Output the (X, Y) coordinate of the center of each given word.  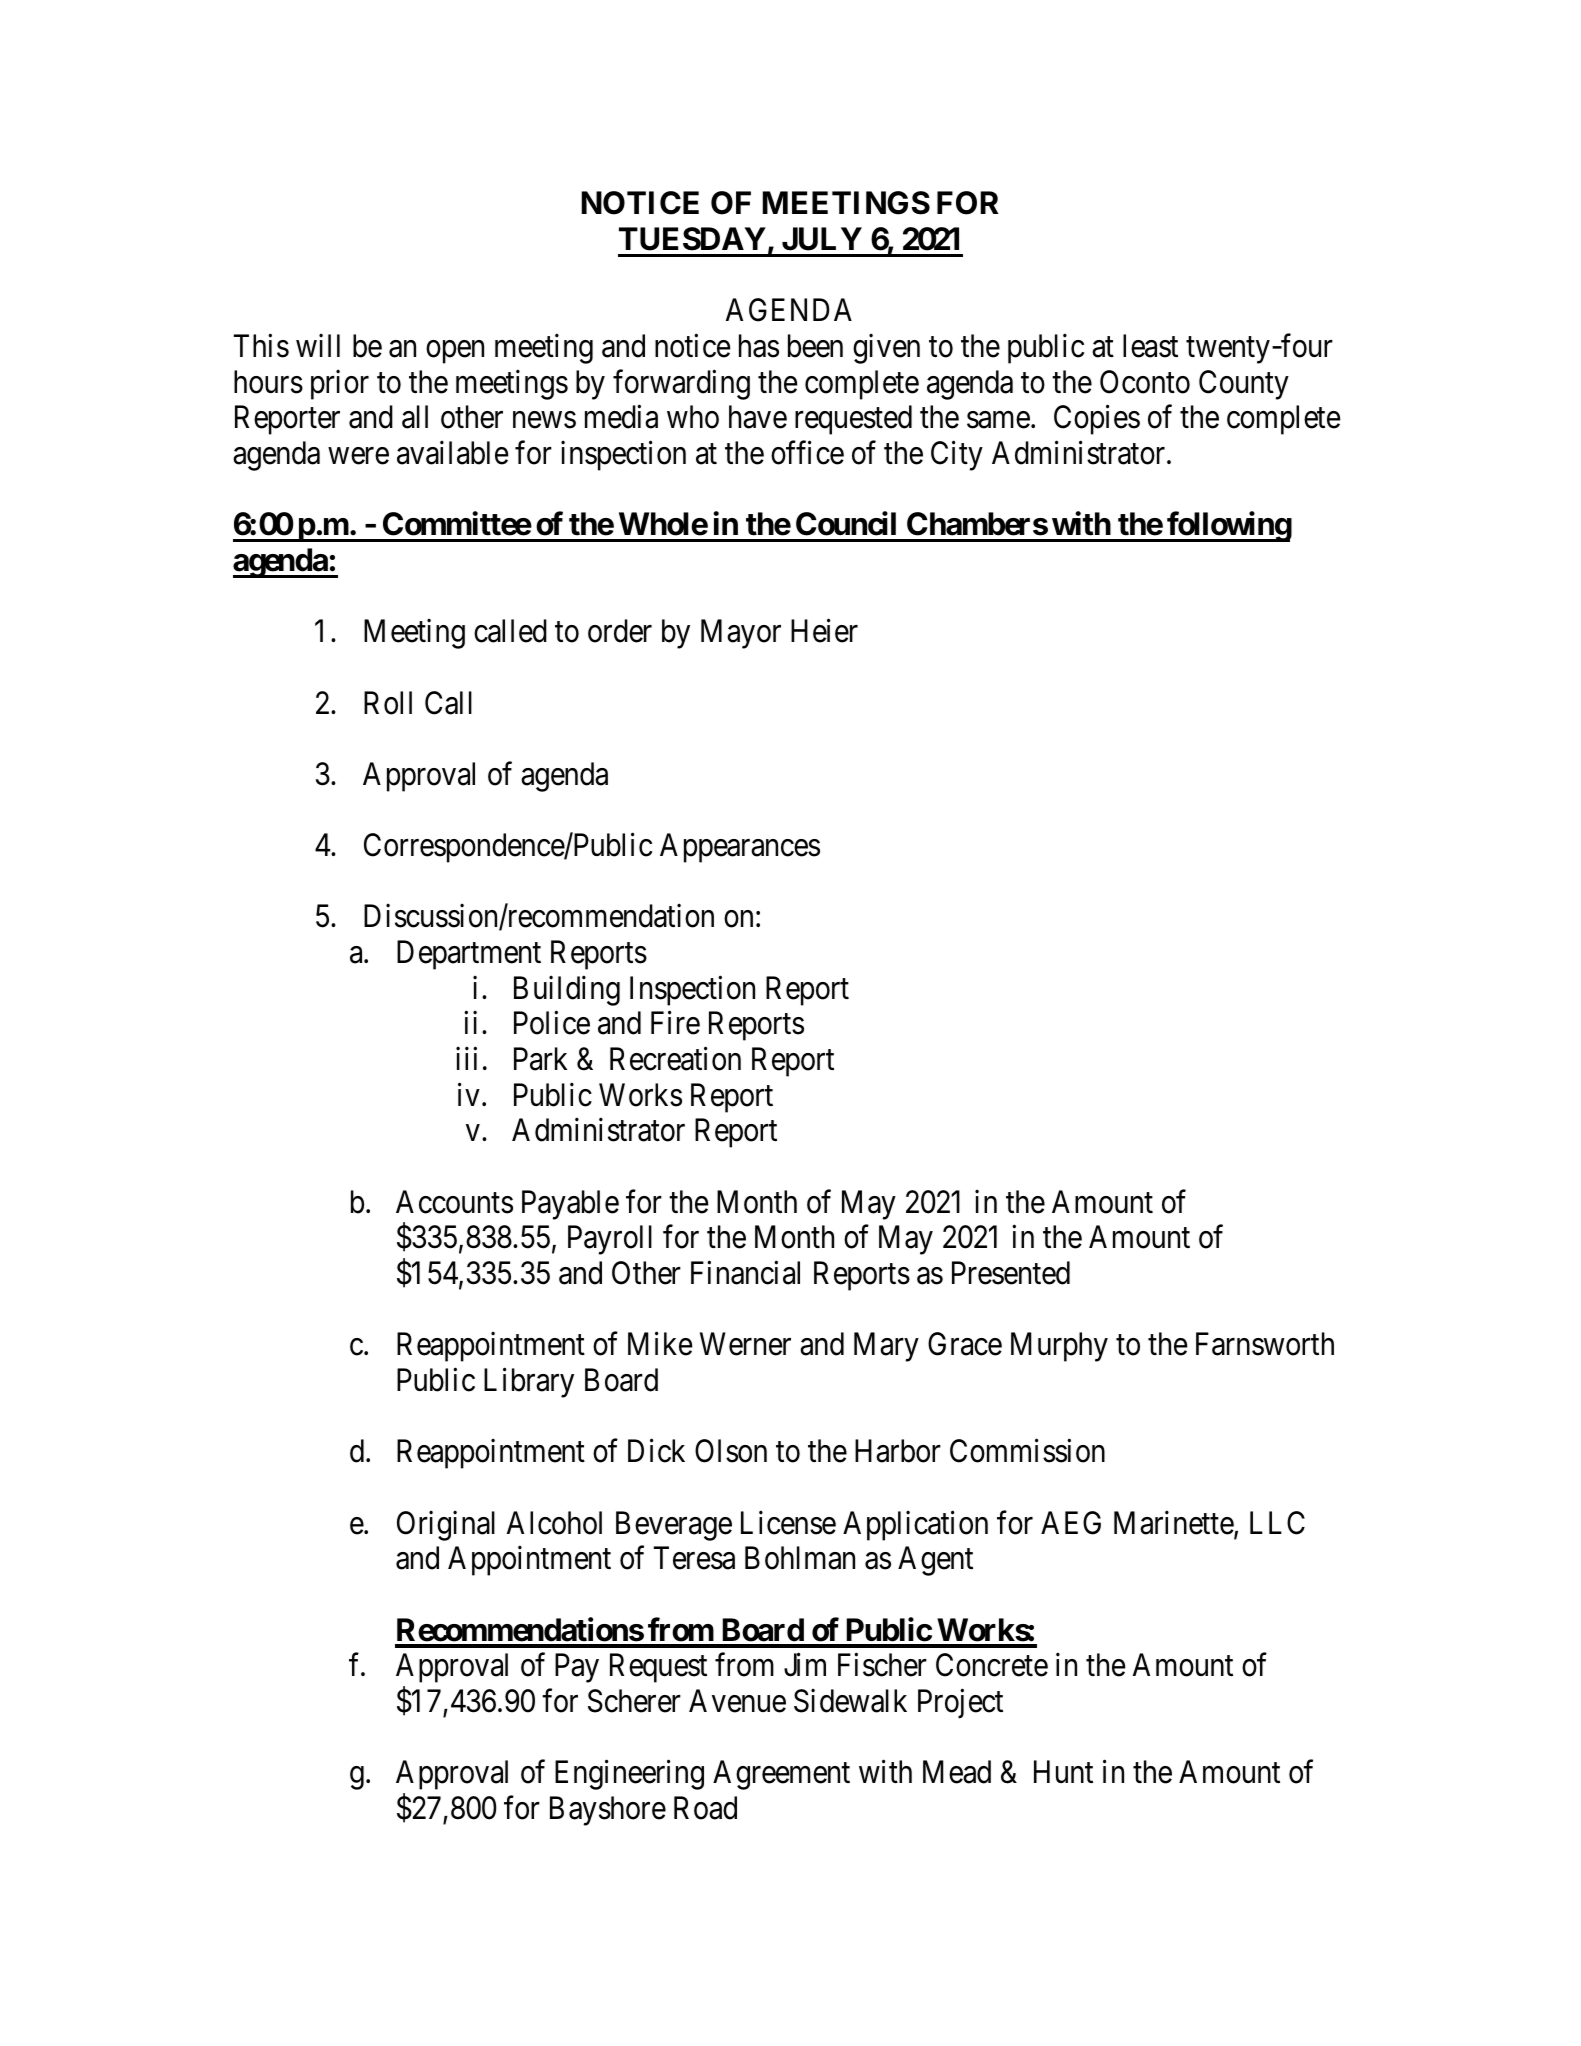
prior (340, 384)
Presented (1011, 1273)
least (1150, 346)
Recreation (675, 1059)
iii (466, 1058)
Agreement (781, 1775)
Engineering (629, 1775)
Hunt (1063, 1772)
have (758, 417)
